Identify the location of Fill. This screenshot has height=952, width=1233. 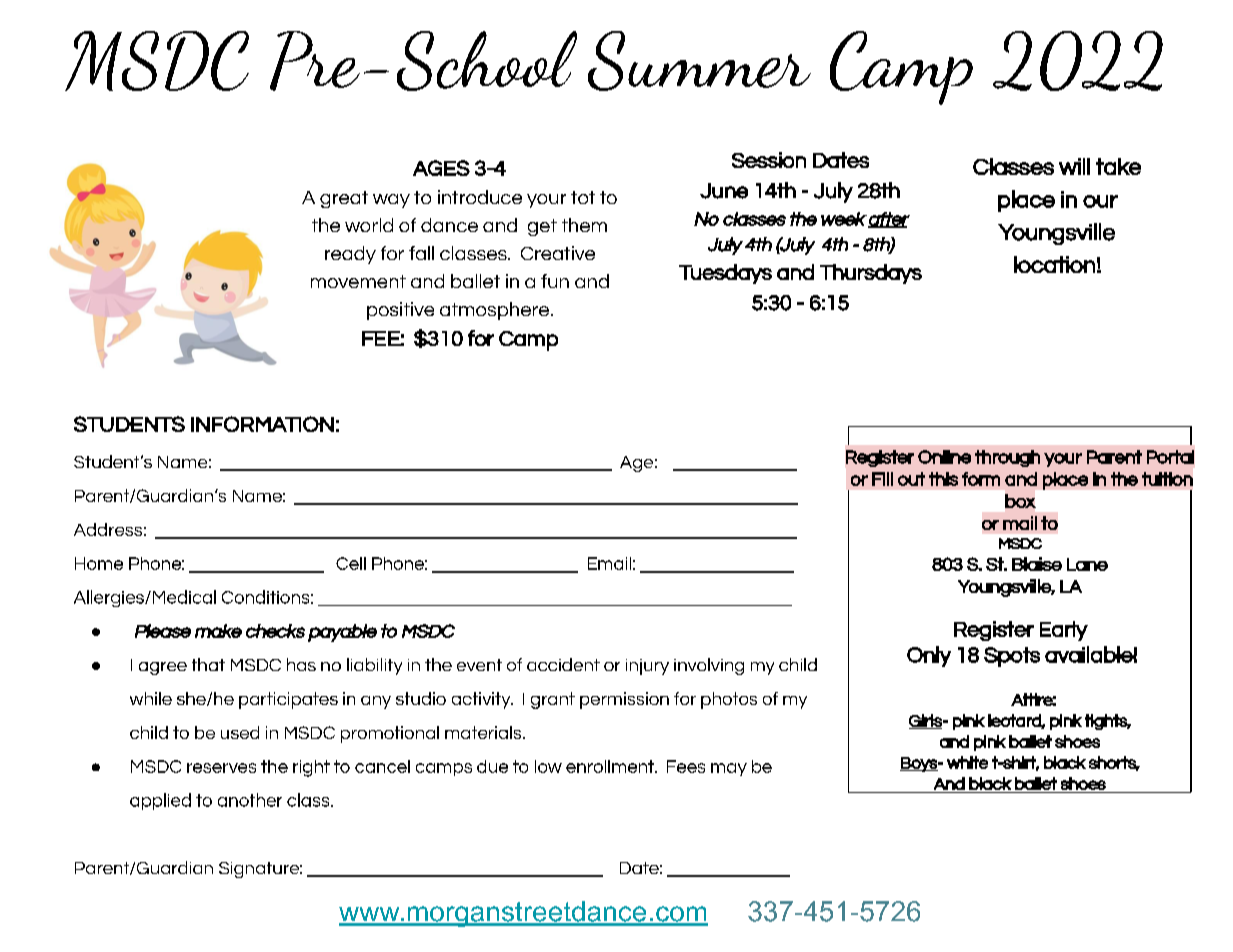
(882, 479).
